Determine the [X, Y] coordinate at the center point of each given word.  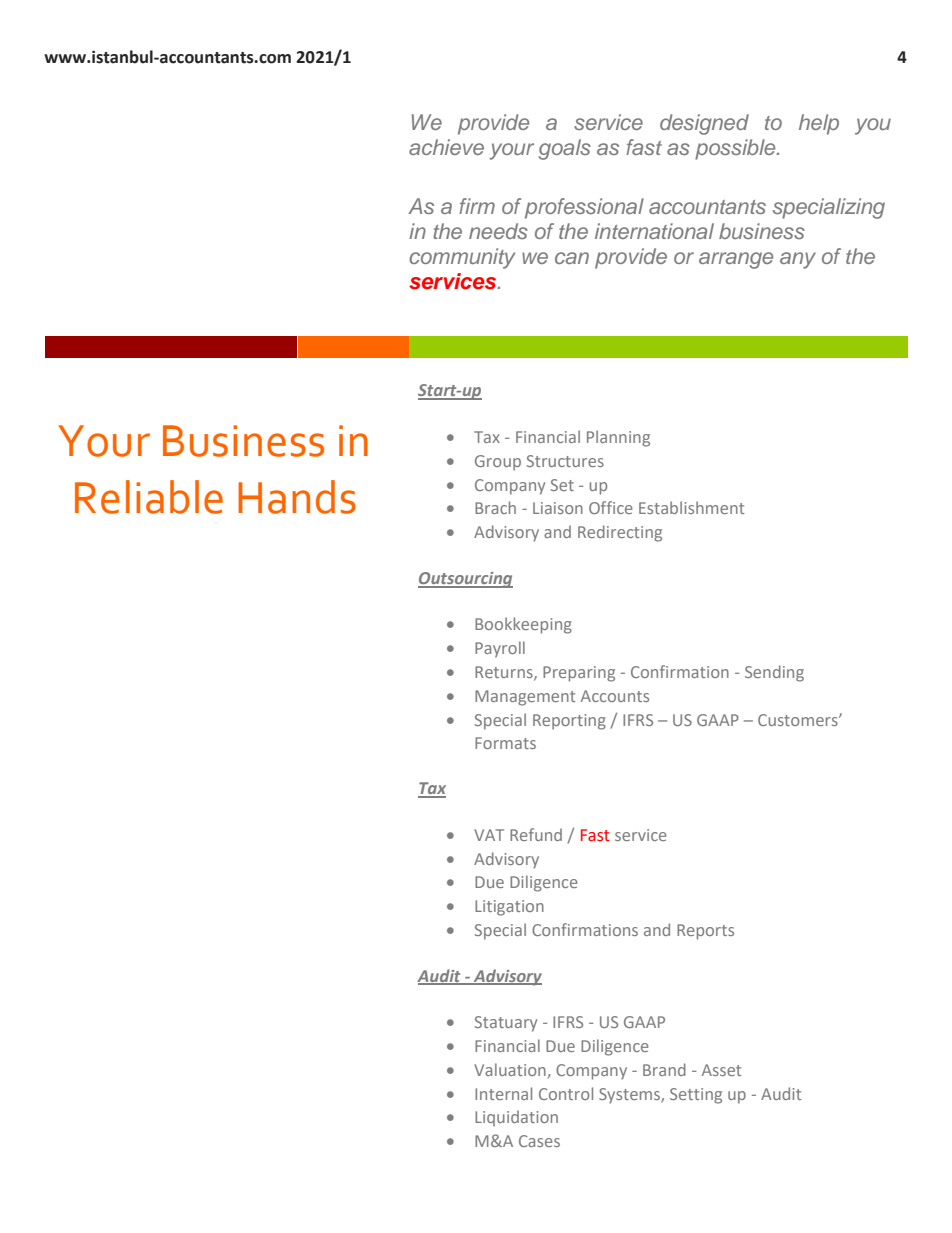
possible [736, 149]
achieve [446, 147]
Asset [721, 1070]
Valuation [510, 1069]
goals [565, 149]
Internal [503, 1093]
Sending [774, 673]
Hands [297, 497]
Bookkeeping [523, 625]
